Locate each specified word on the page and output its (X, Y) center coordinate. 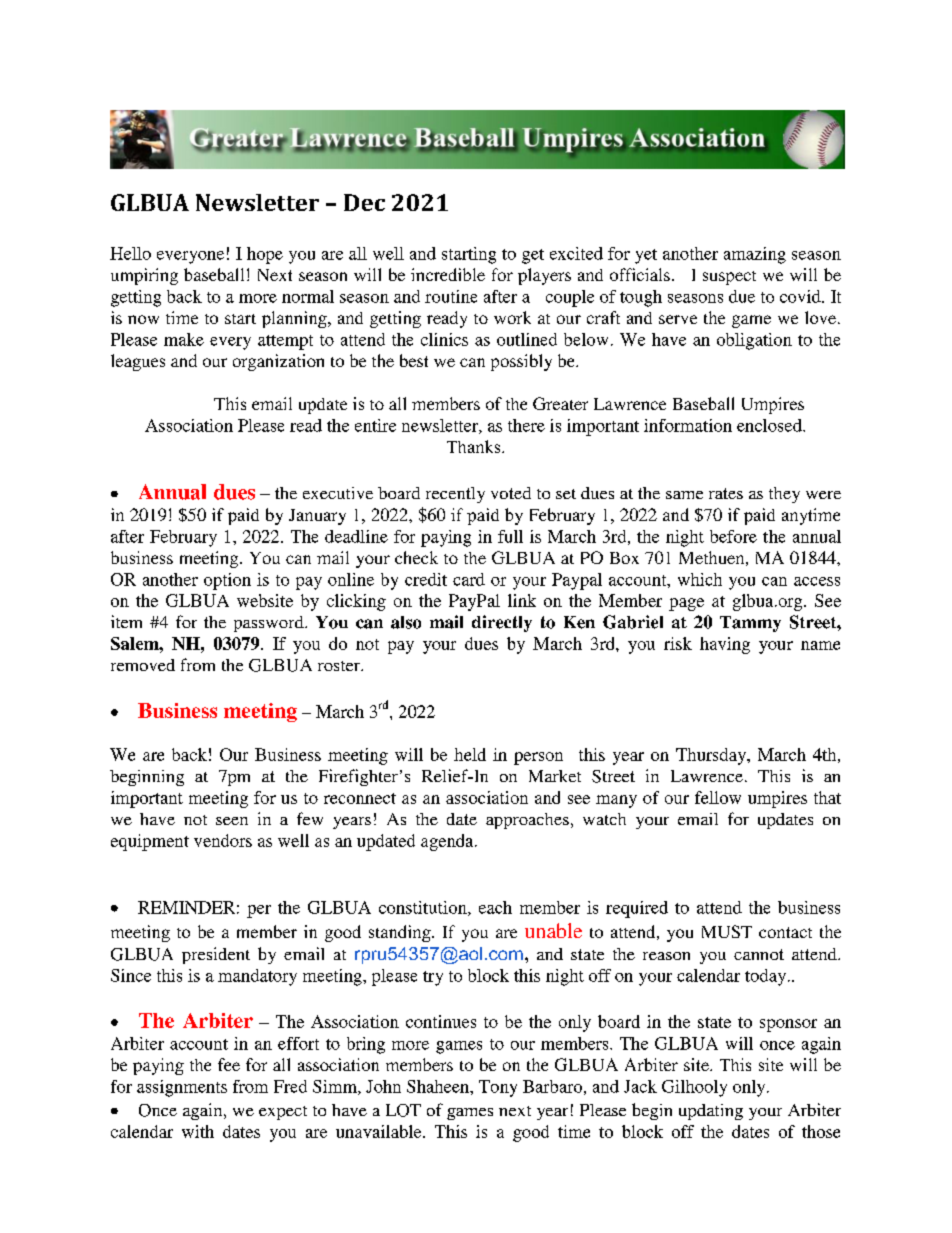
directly (502, 623)
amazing (755, 255)
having (725, 645)
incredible (448, 274)
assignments (182, 1088)
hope (265, 255)
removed (143, 665)
